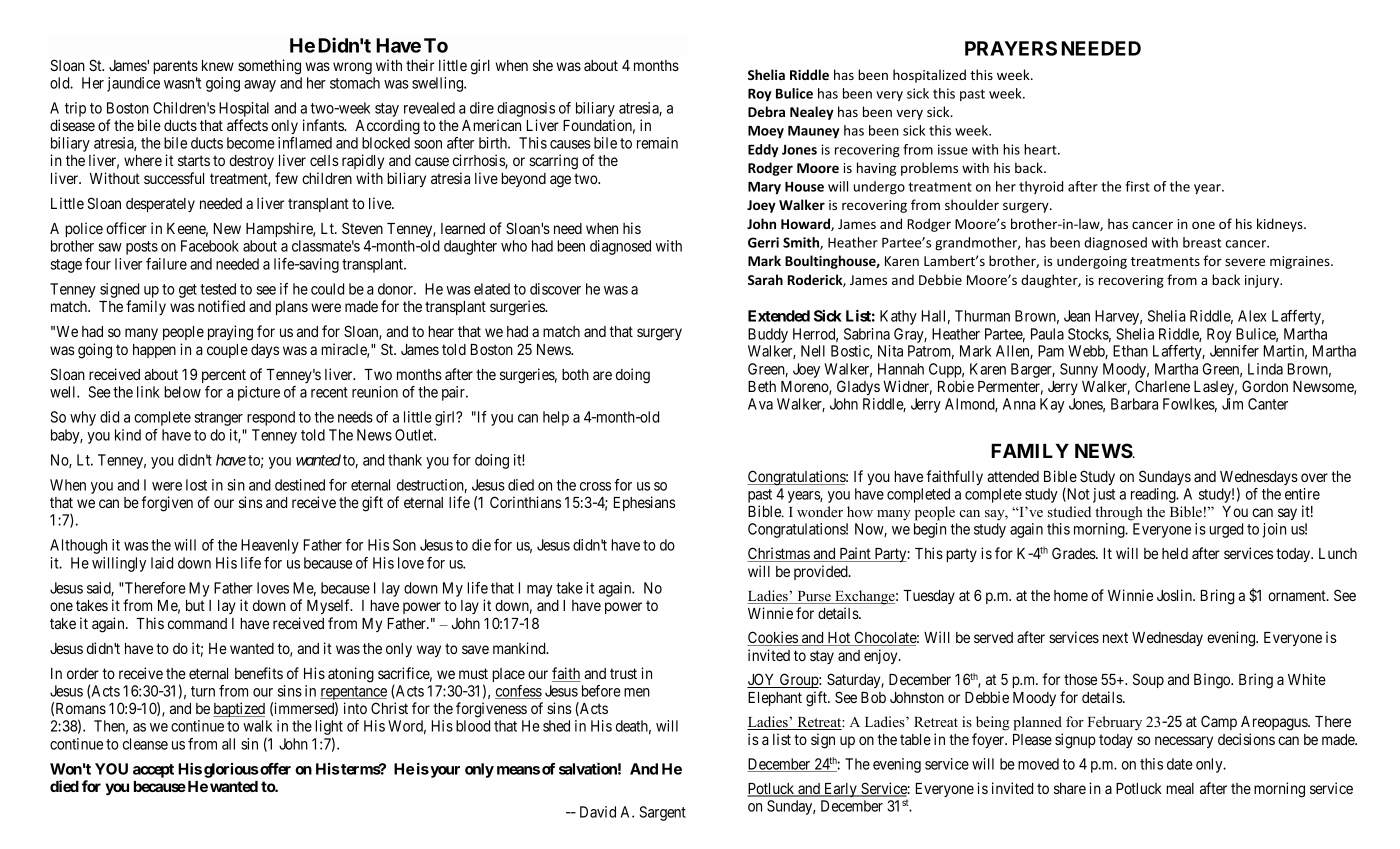  Describe the element at coordinates (1252, 316) in the page. I see `Alex` at that location.
